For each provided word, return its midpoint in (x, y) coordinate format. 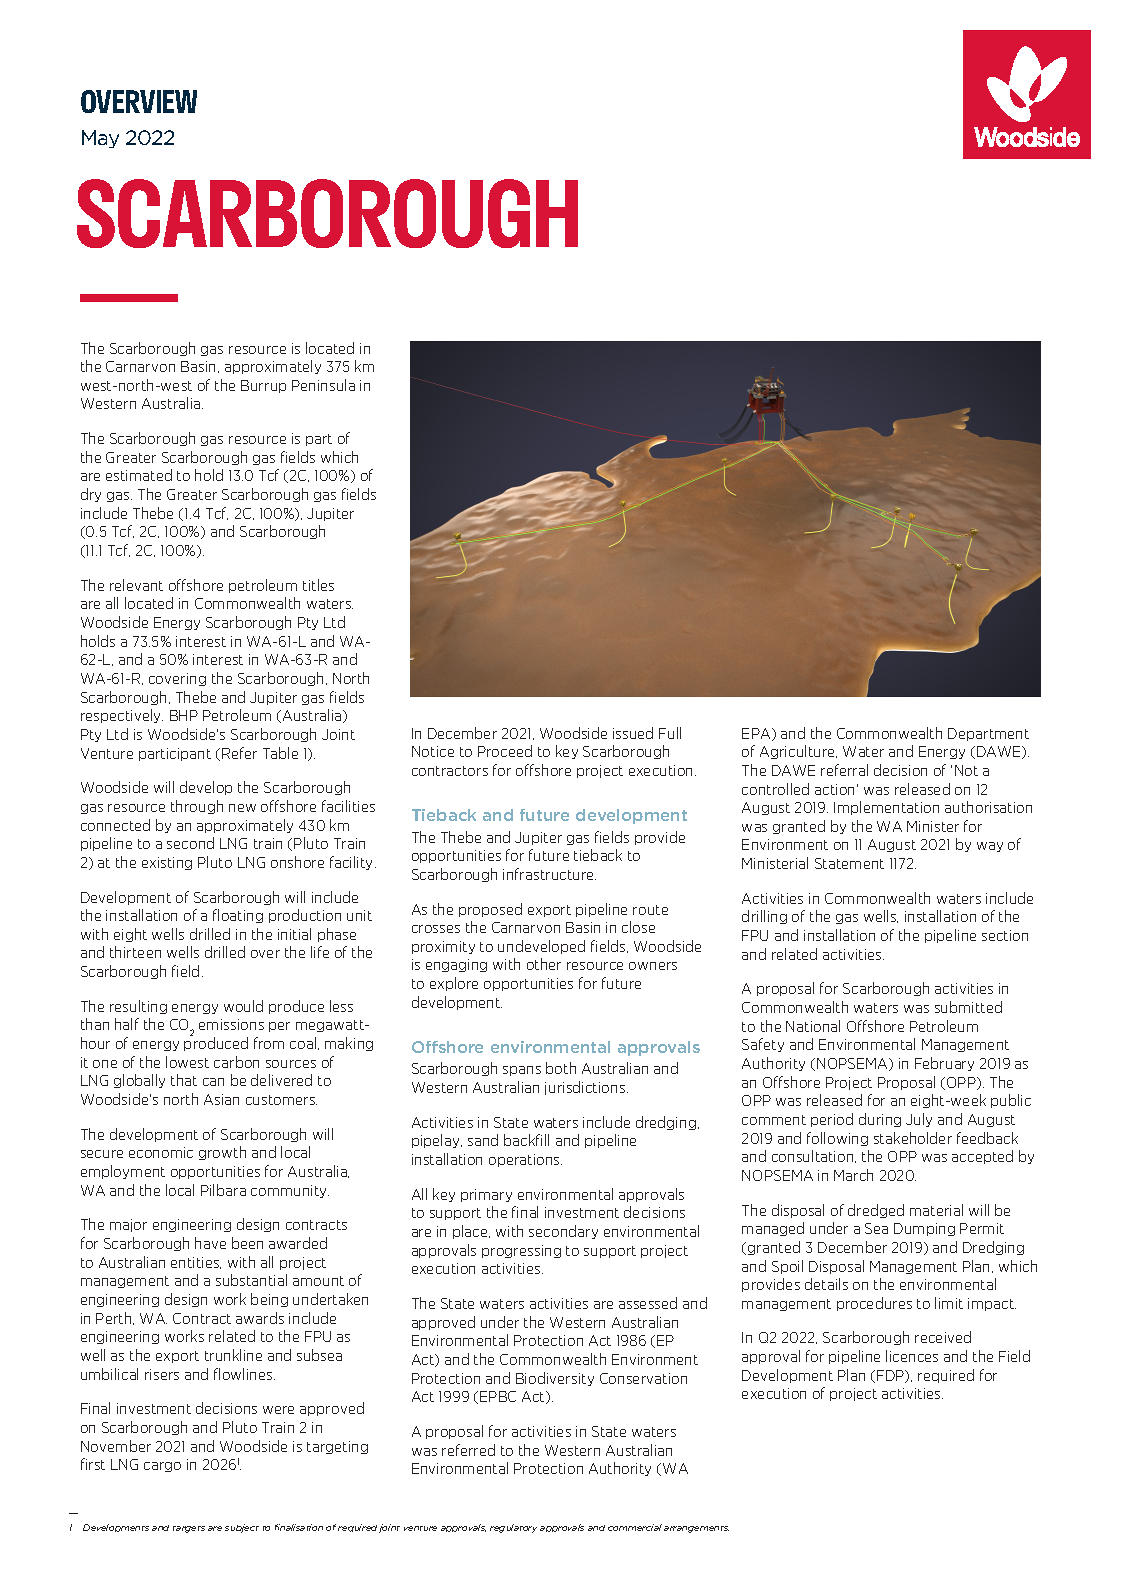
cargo (162, 1467)
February (944, 1064)
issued (633, 733)
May (100, 139)
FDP (892, 1376)
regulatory (513, 1528)
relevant (136, 585)
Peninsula (323, 385)
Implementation (886, 808)
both (561, 1068)
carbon (236, 1062)
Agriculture (798, 752)
